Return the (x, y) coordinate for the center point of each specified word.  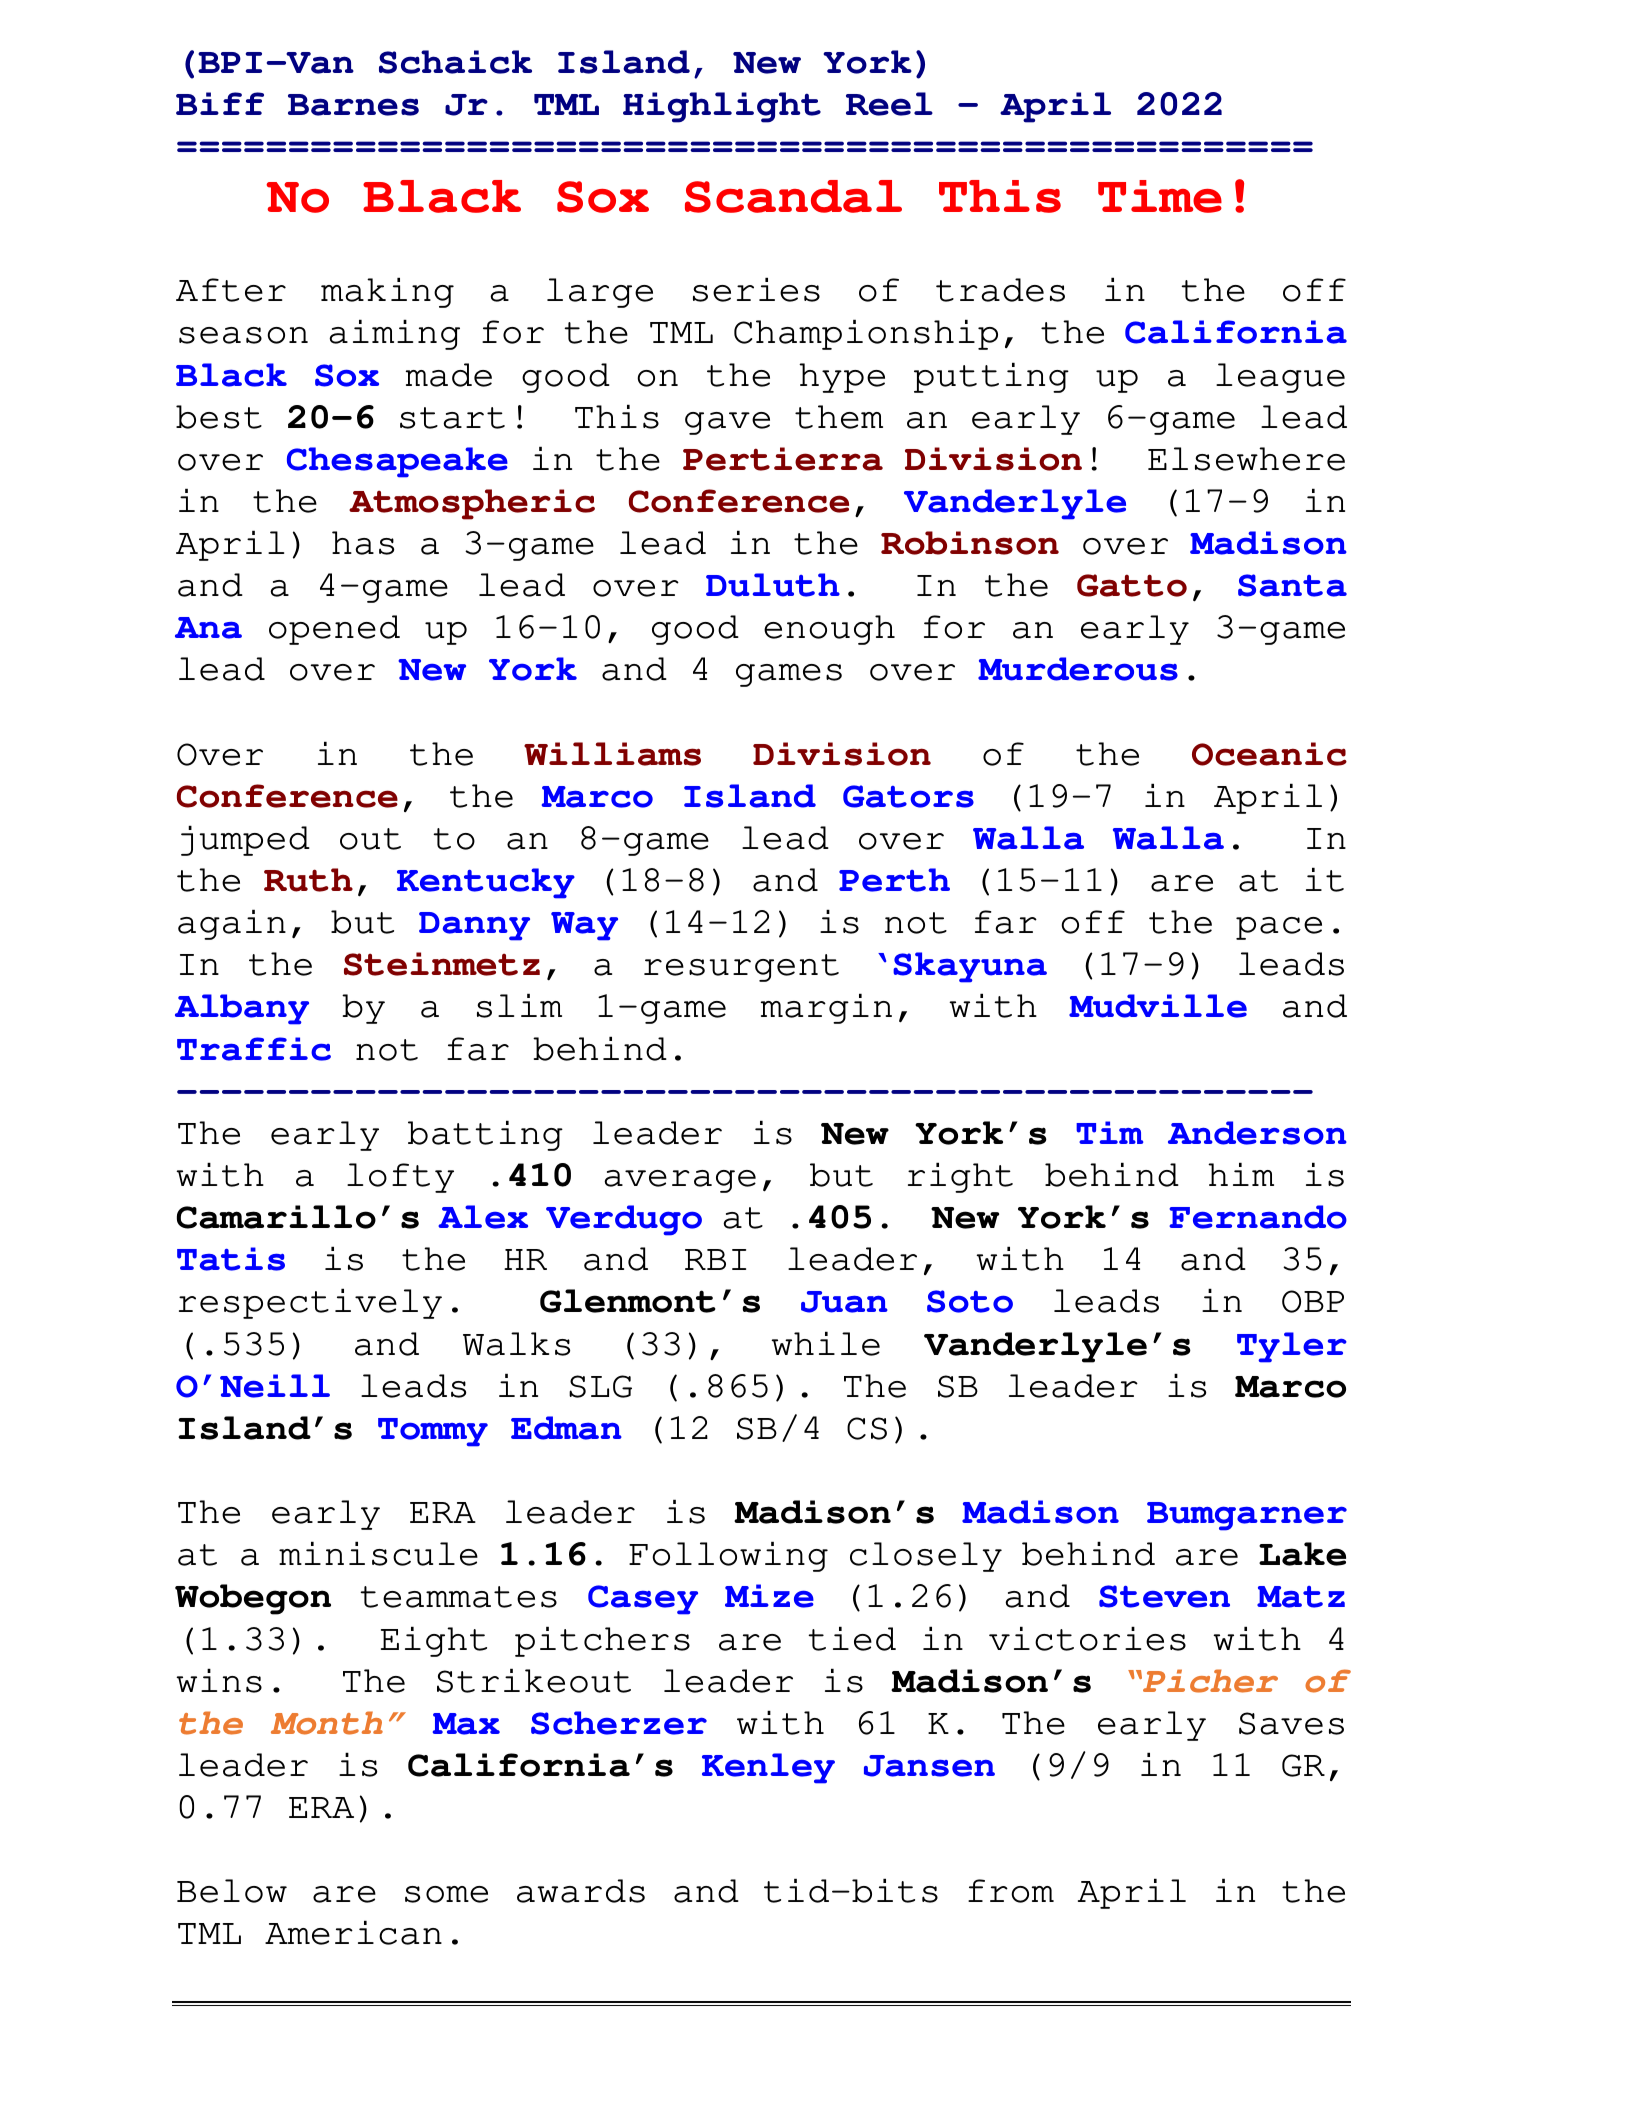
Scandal (793, 196)
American (353, 1932)
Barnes (353, 105)
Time (1160, 196)
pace (1279, 928)
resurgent (741, 968)
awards (581, 1891)
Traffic (254, 1049)
